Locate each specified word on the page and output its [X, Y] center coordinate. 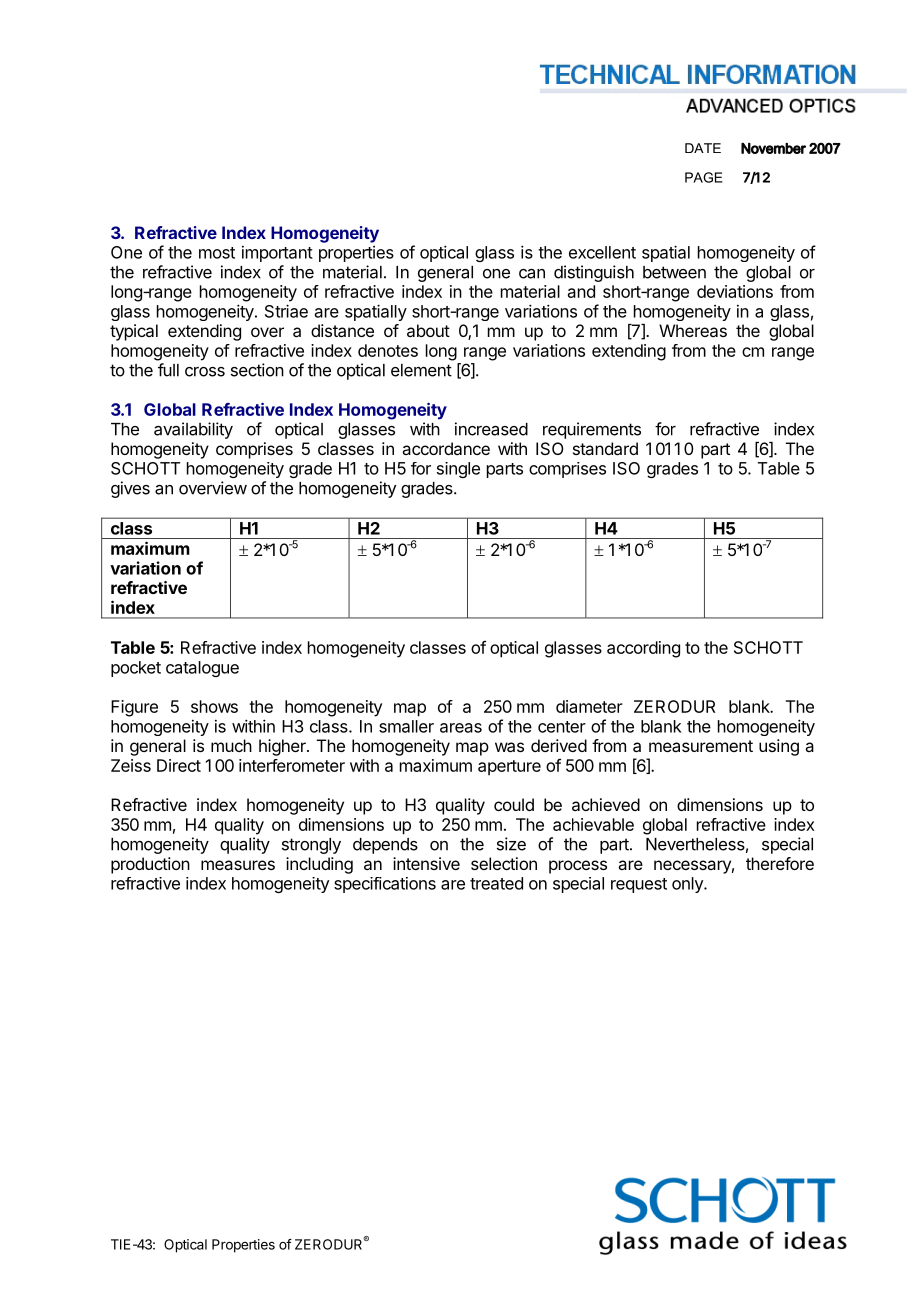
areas [461, 728]
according [643, 649]
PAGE [704, 177]
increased [491, 429]
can [532, 274]
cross [205, 372]
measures [238, 865]
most [217, 253]
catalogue [202, 669]
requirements [592, 430]
